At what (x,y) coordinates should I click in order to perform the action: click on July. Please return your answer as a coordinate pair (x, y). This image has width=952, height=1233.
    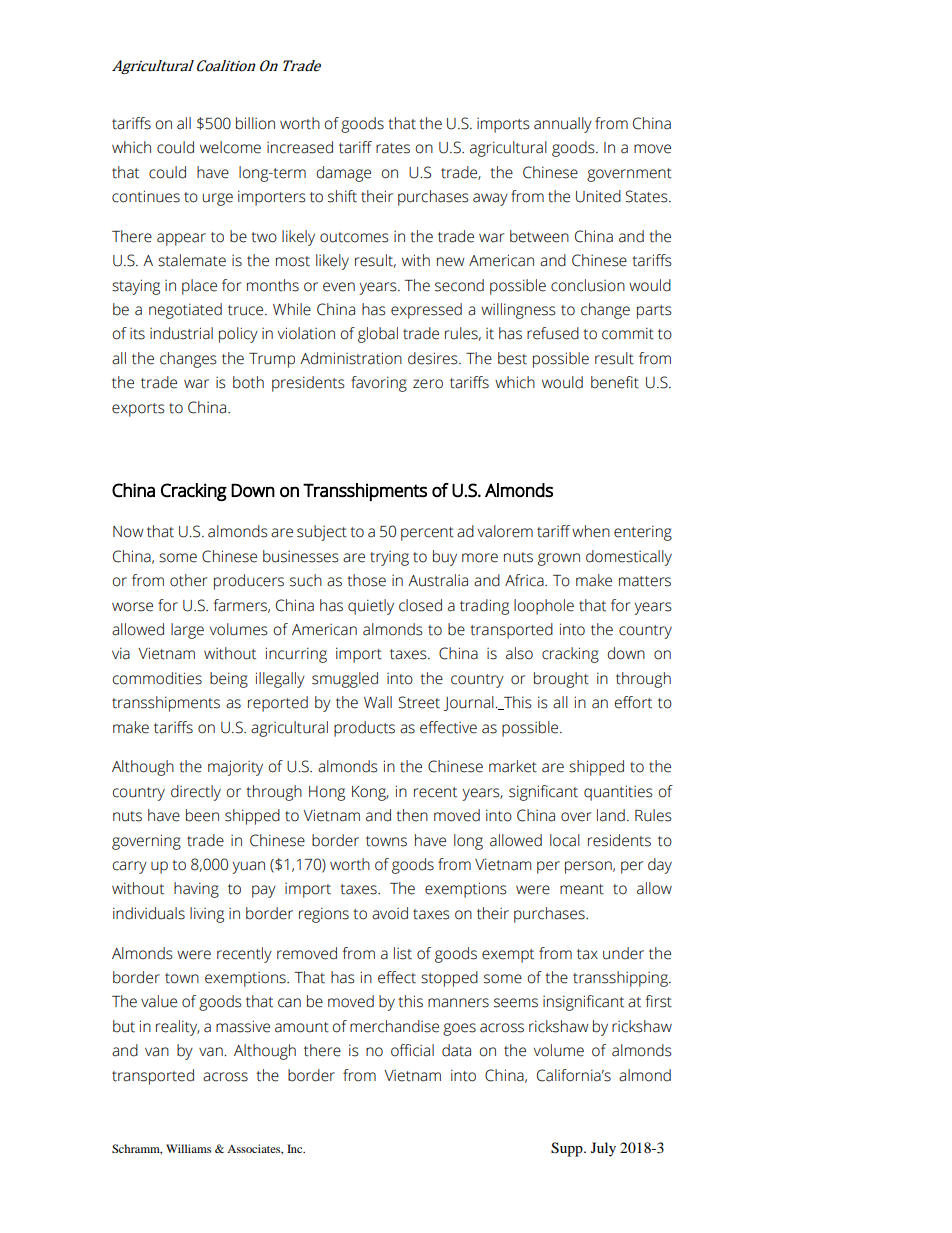
    Looking at the image, I should click on (603, 1149).
